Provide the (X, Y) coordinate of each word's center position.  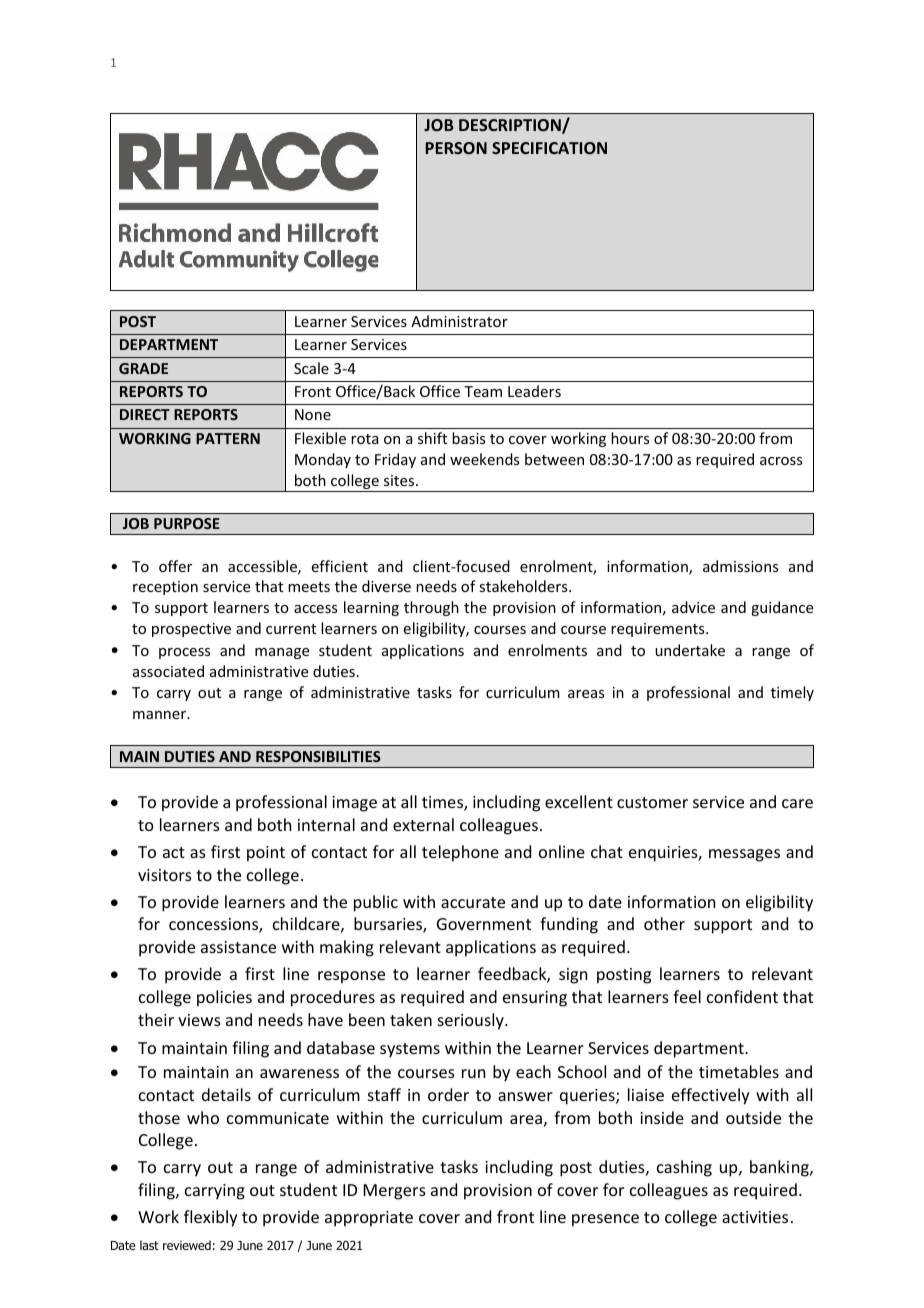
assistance (238, 947)
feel (687, 996)
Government (484, 924)
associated (168, 671)
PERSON (456, 148)
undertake (690, 650)
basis (468, 438)
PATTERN (228, 438)
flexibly (211, 1218)
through (431, 608)
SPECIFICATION (549, 148)
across (781, 461)
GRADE (143, 368)
